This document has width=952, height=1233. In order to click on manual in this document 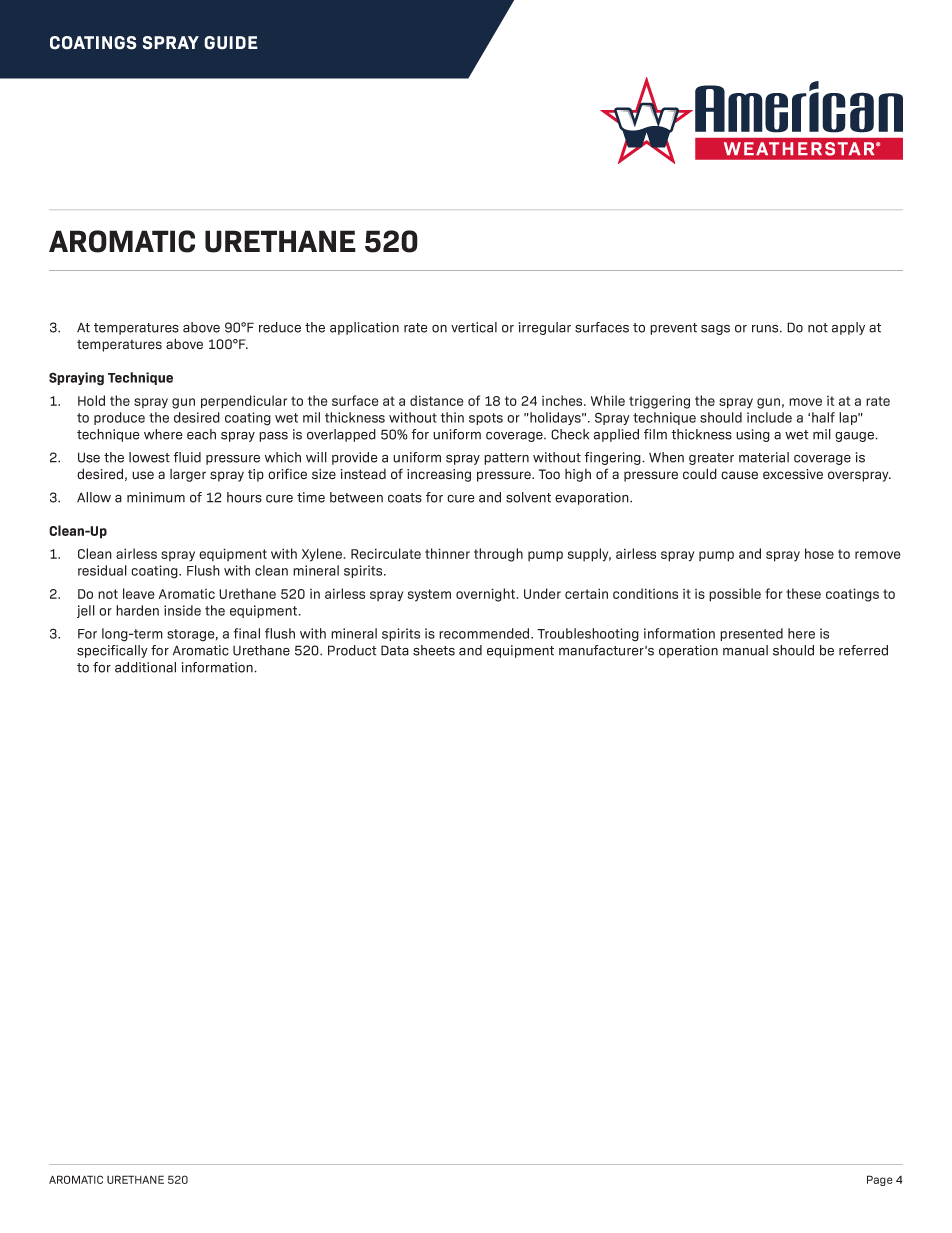, I will do `click(745, 650)`.
